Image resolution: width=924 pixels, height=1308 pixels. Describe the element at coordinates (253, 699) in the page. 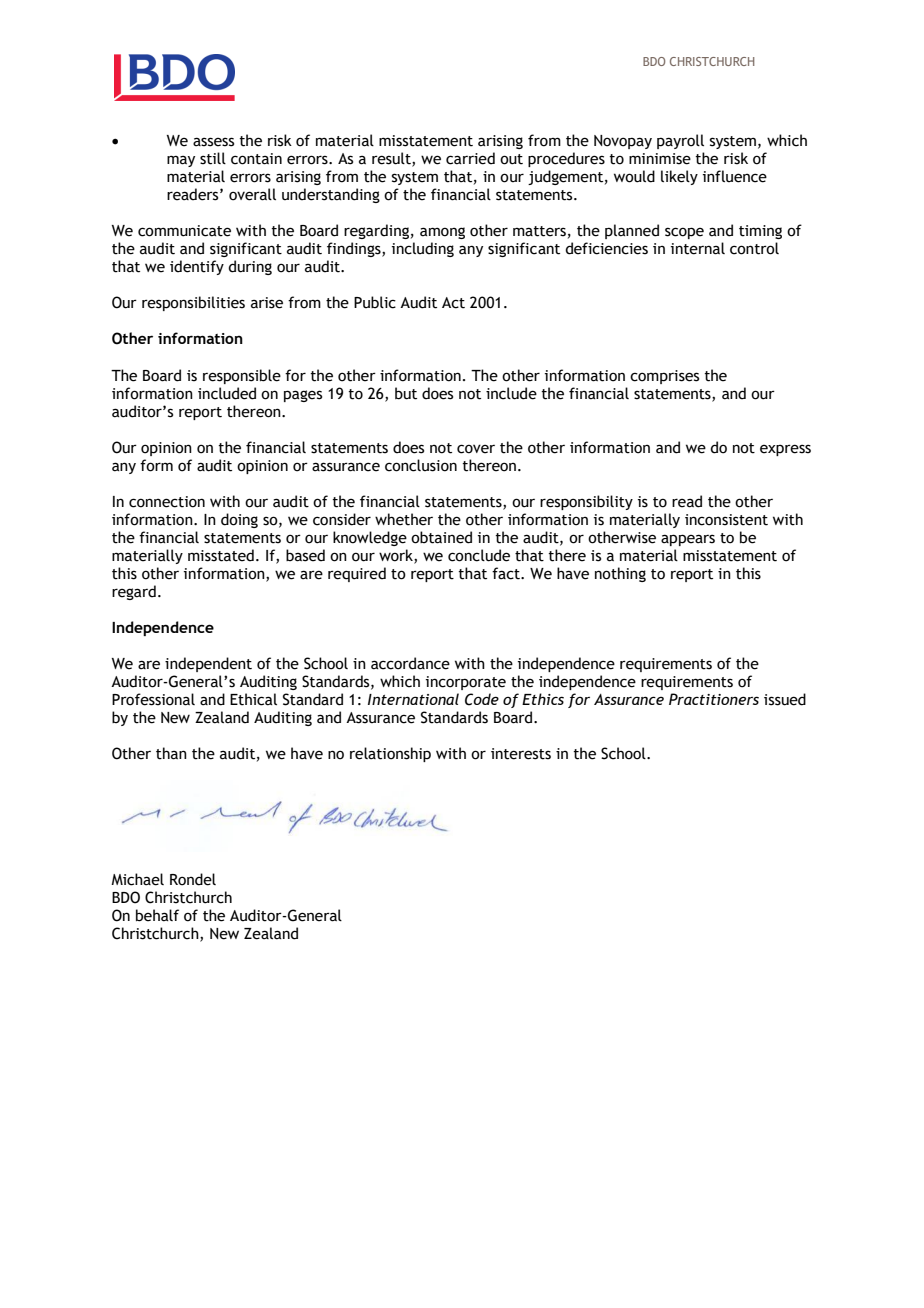

I see `Ethical` at that location.
